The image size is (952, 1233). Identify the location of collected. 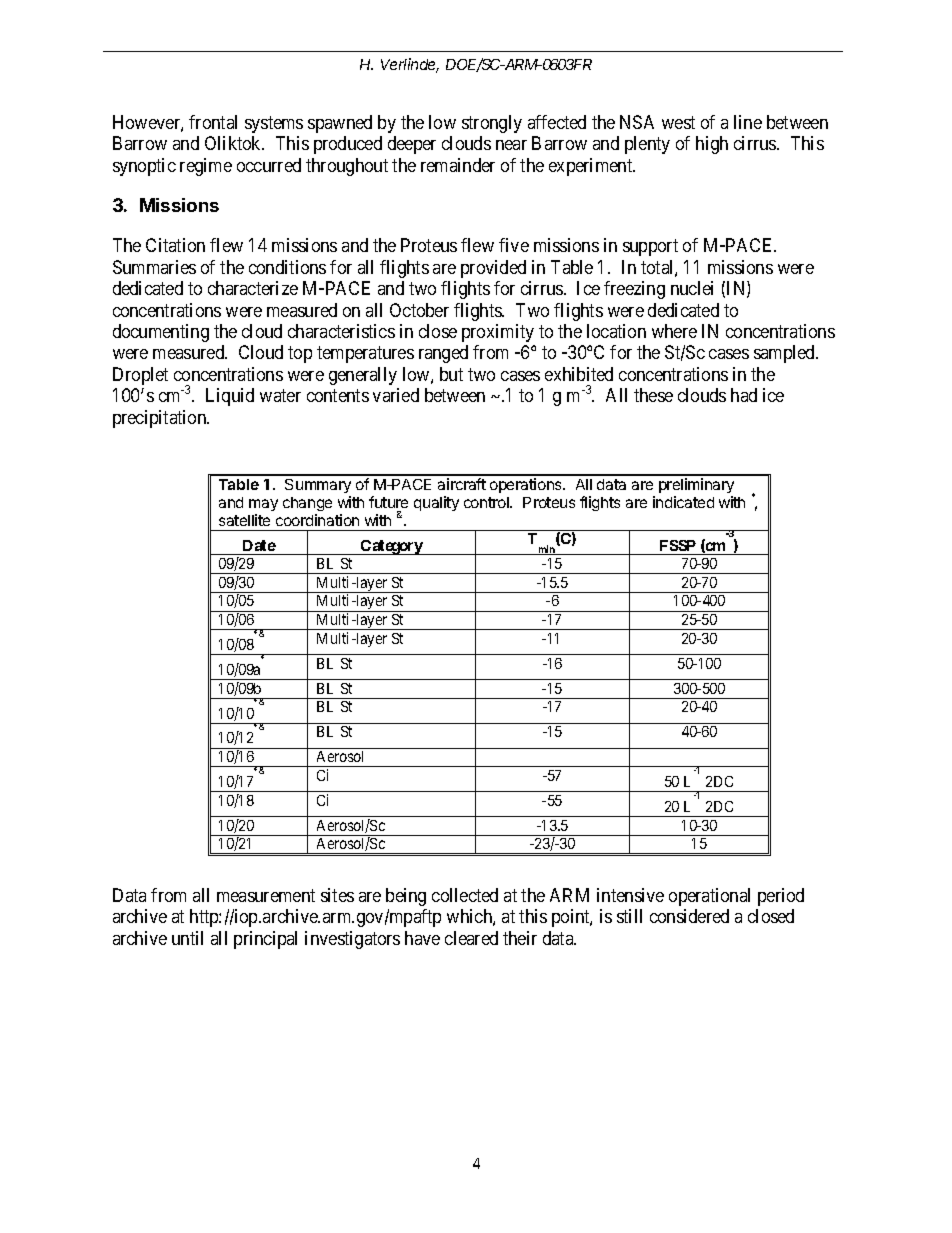
(465, 895).
